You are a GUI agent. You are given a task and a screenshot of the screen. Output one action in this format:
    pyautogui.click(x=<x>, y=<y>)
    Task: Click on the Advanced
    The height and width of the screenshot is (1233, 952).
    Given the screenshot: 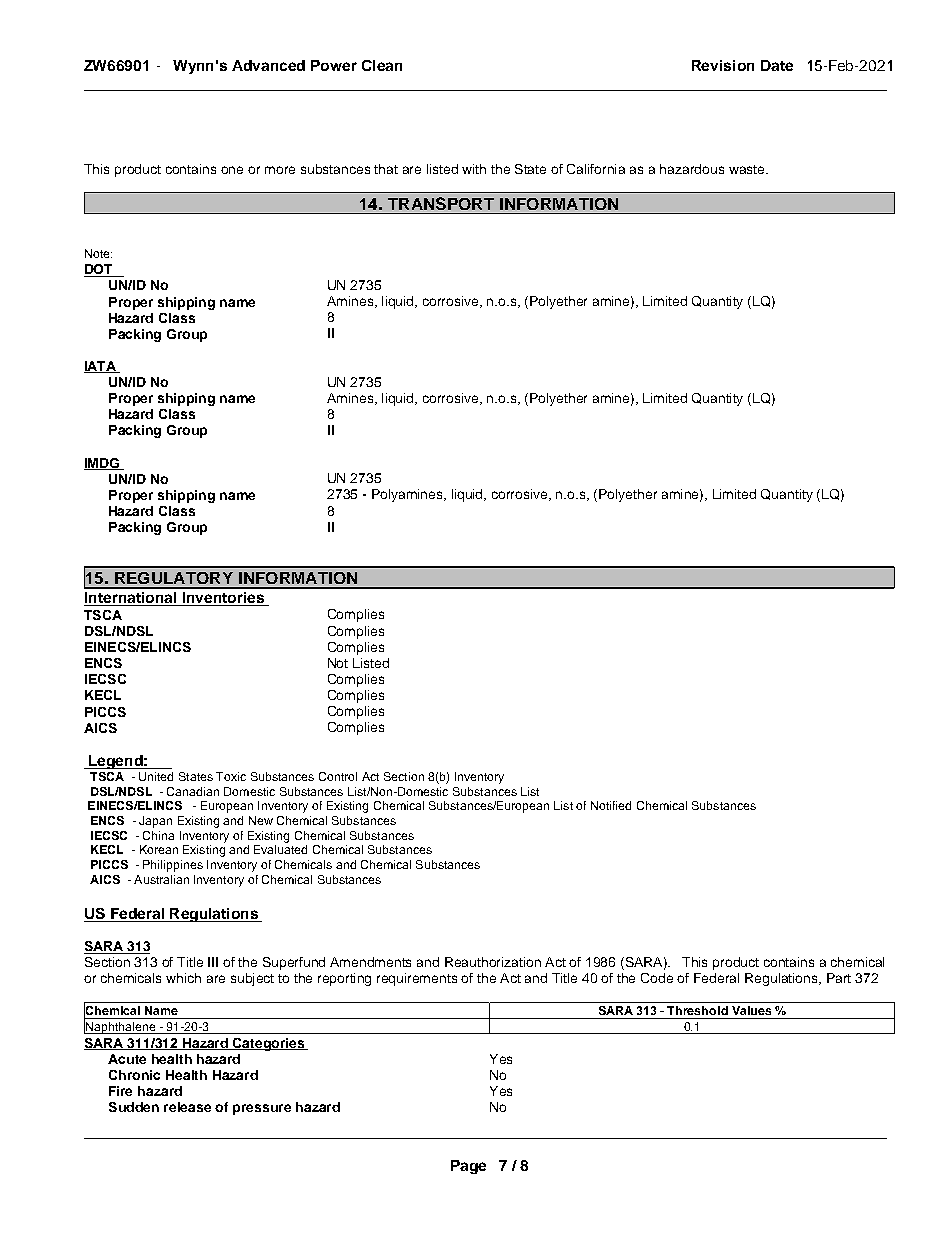 What is the action you would take?
    pyautogui.click(x=268, y=65)
